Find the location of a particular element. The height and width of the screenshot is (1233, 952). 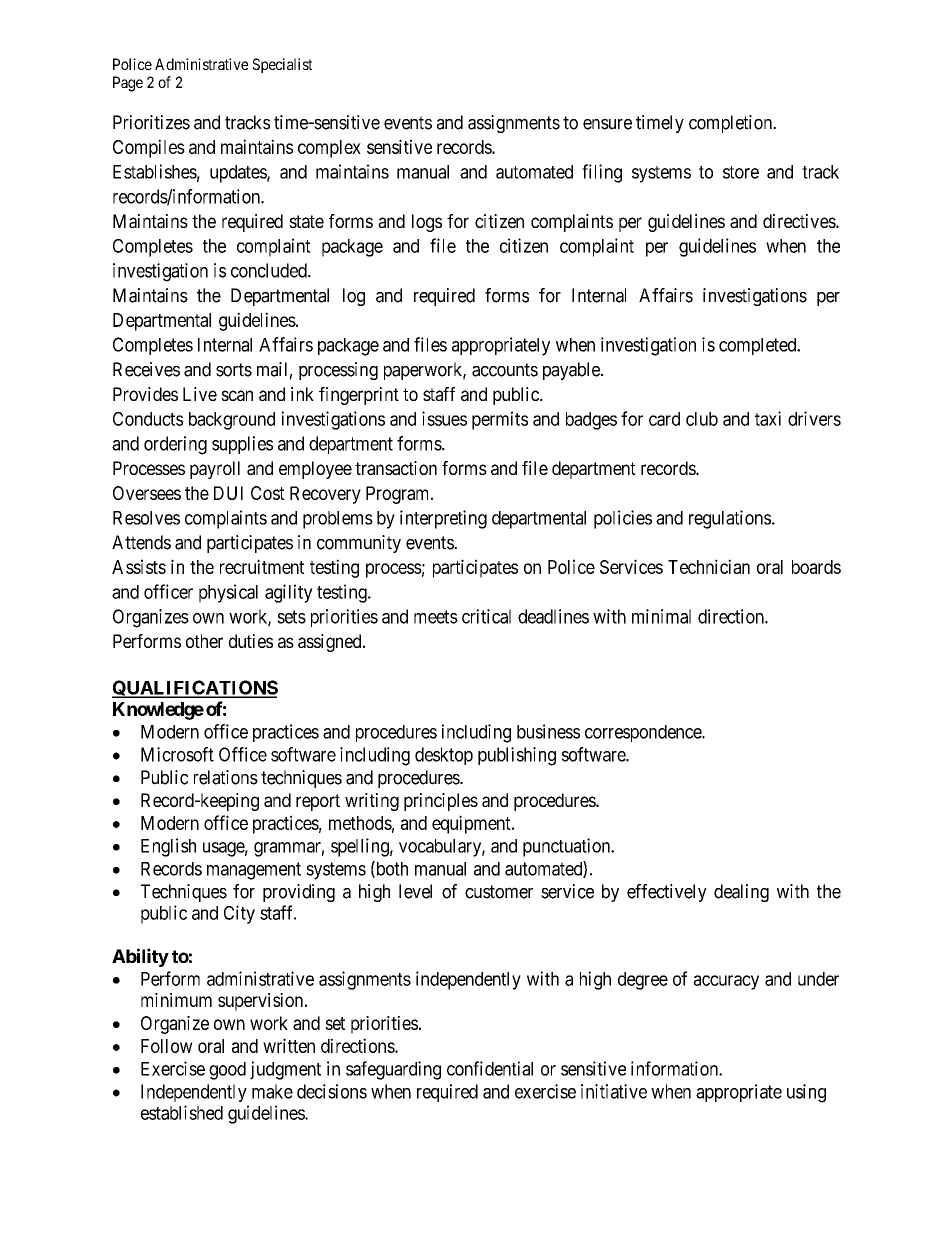

good is located at coordinates (227, 1071).
